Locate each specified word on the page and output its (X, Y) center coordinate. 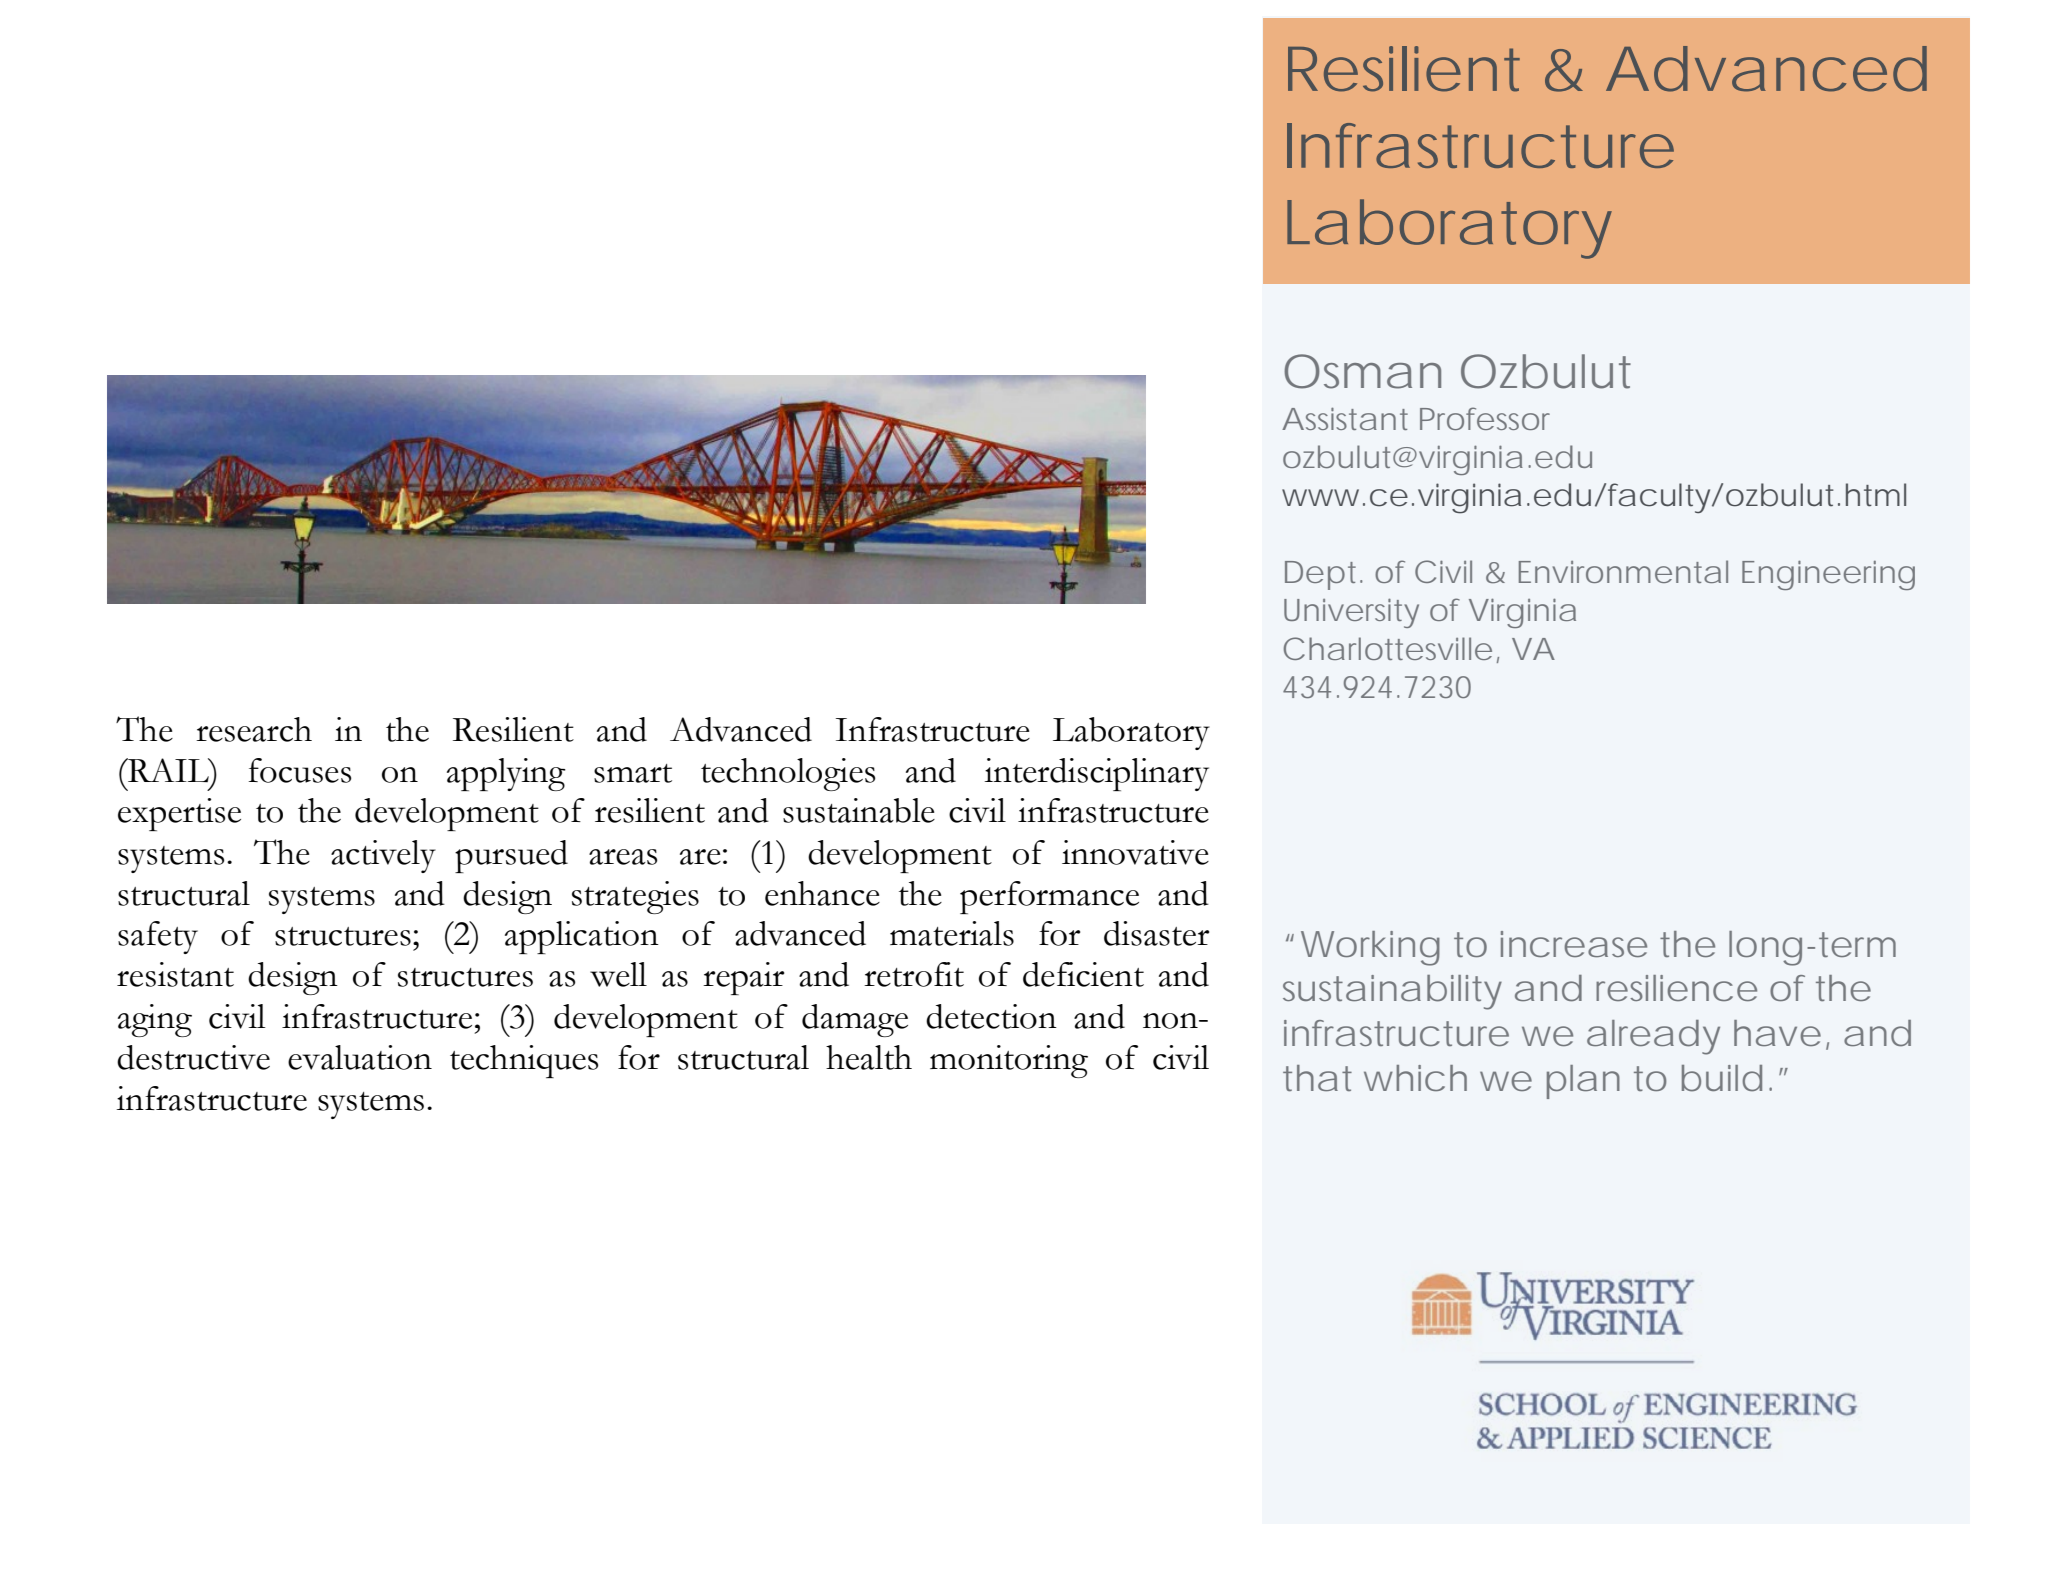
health (869, 1057)
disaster (1156, 933)
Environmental (1623, 571)
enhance (822, 893)
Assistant (1345, 418)
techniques (524, 1061)
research (254, 729)
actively (383, 856)
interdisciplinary (1096, 774)
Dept (1323, 575)
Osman (1362, 371)
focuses (300, 770)
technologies (788, 774)
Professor (1485, 418)
